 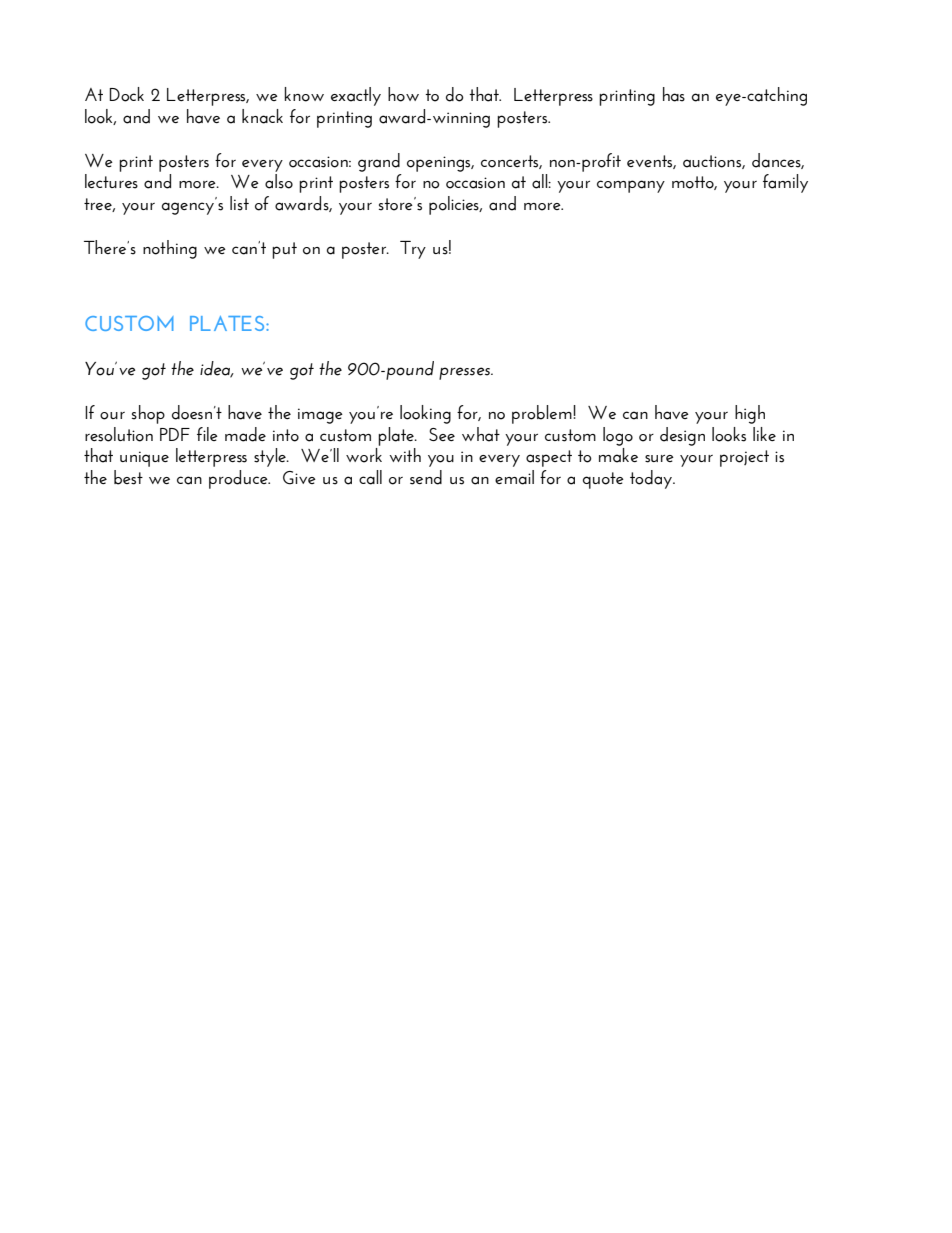 What do you see at coordinates (126, 94) in the image?
I see `Dock` at bounding box center [126, 94].
